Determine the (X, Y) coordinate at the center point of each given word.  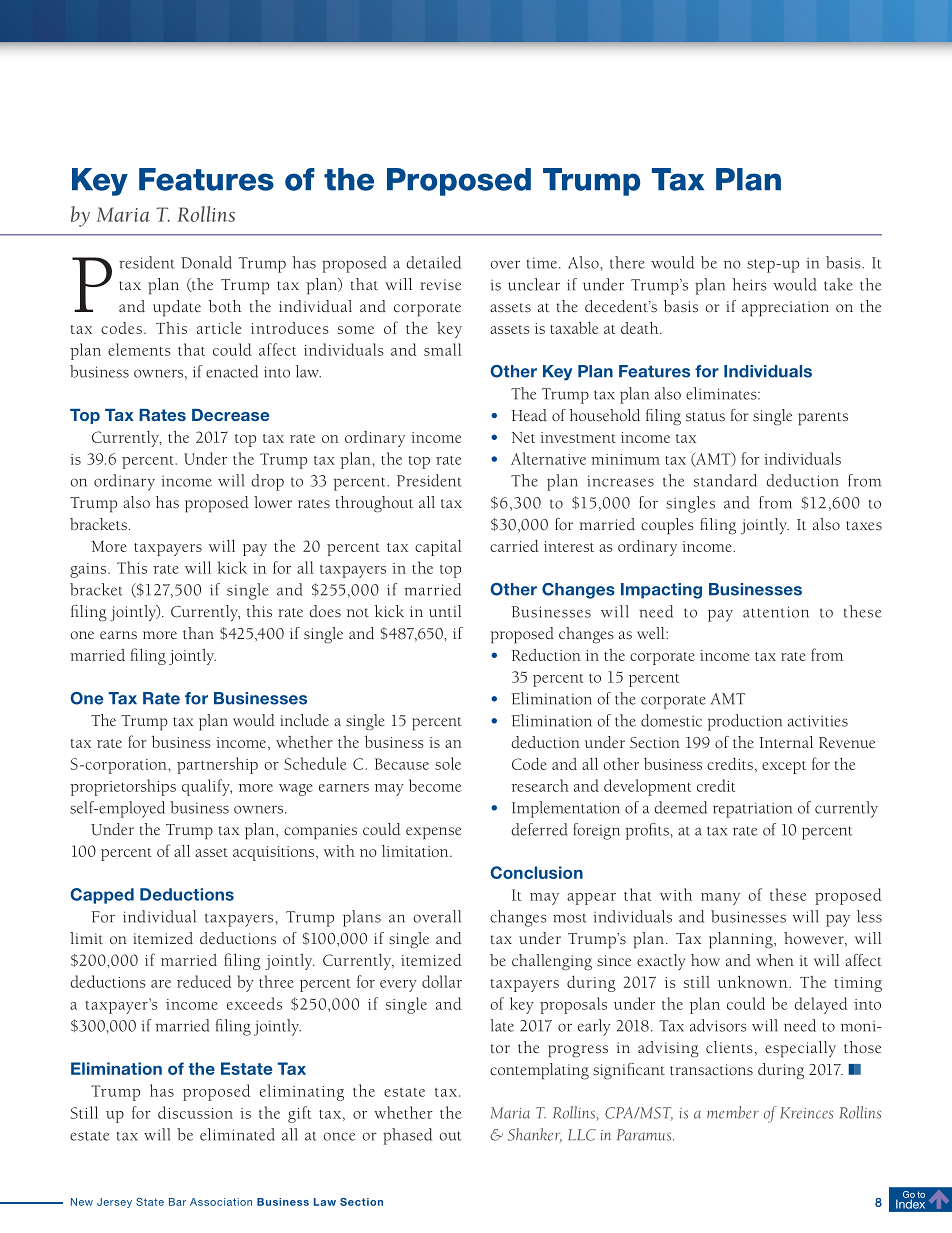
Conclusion (536, 872)
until (445, 611)
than (198, 633)
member (733, 1112)
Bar (177, 1202)
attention (776, 612)
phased (407, 1136)
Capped (102, 896)
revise (440, 285)
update (177, 308)
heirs (749, 284)
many (720, 899)
